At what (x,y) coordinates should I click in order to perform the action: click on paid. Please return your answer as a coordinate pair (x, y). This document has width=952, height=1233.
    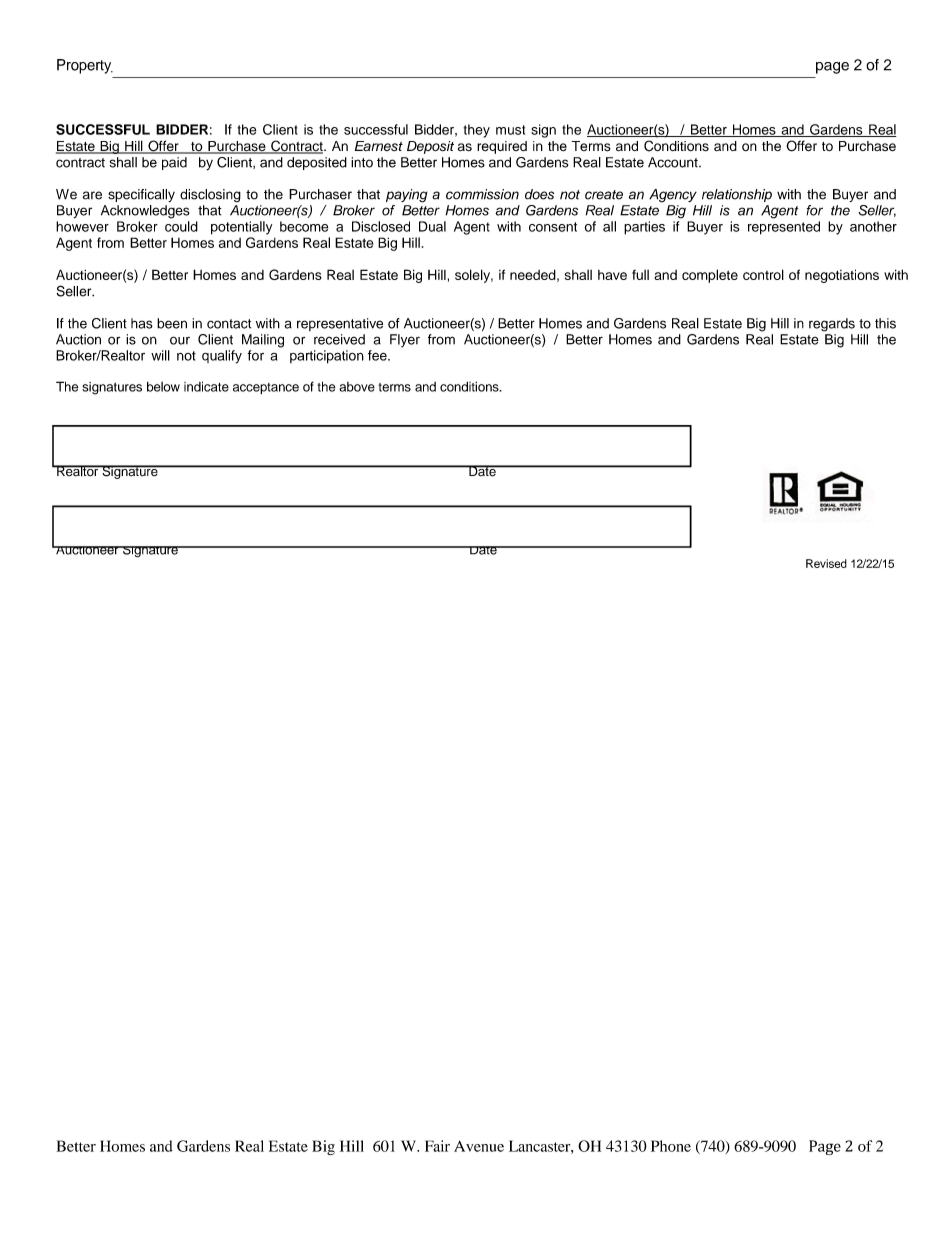
    Looking at the image, I should click on (174, 163).
